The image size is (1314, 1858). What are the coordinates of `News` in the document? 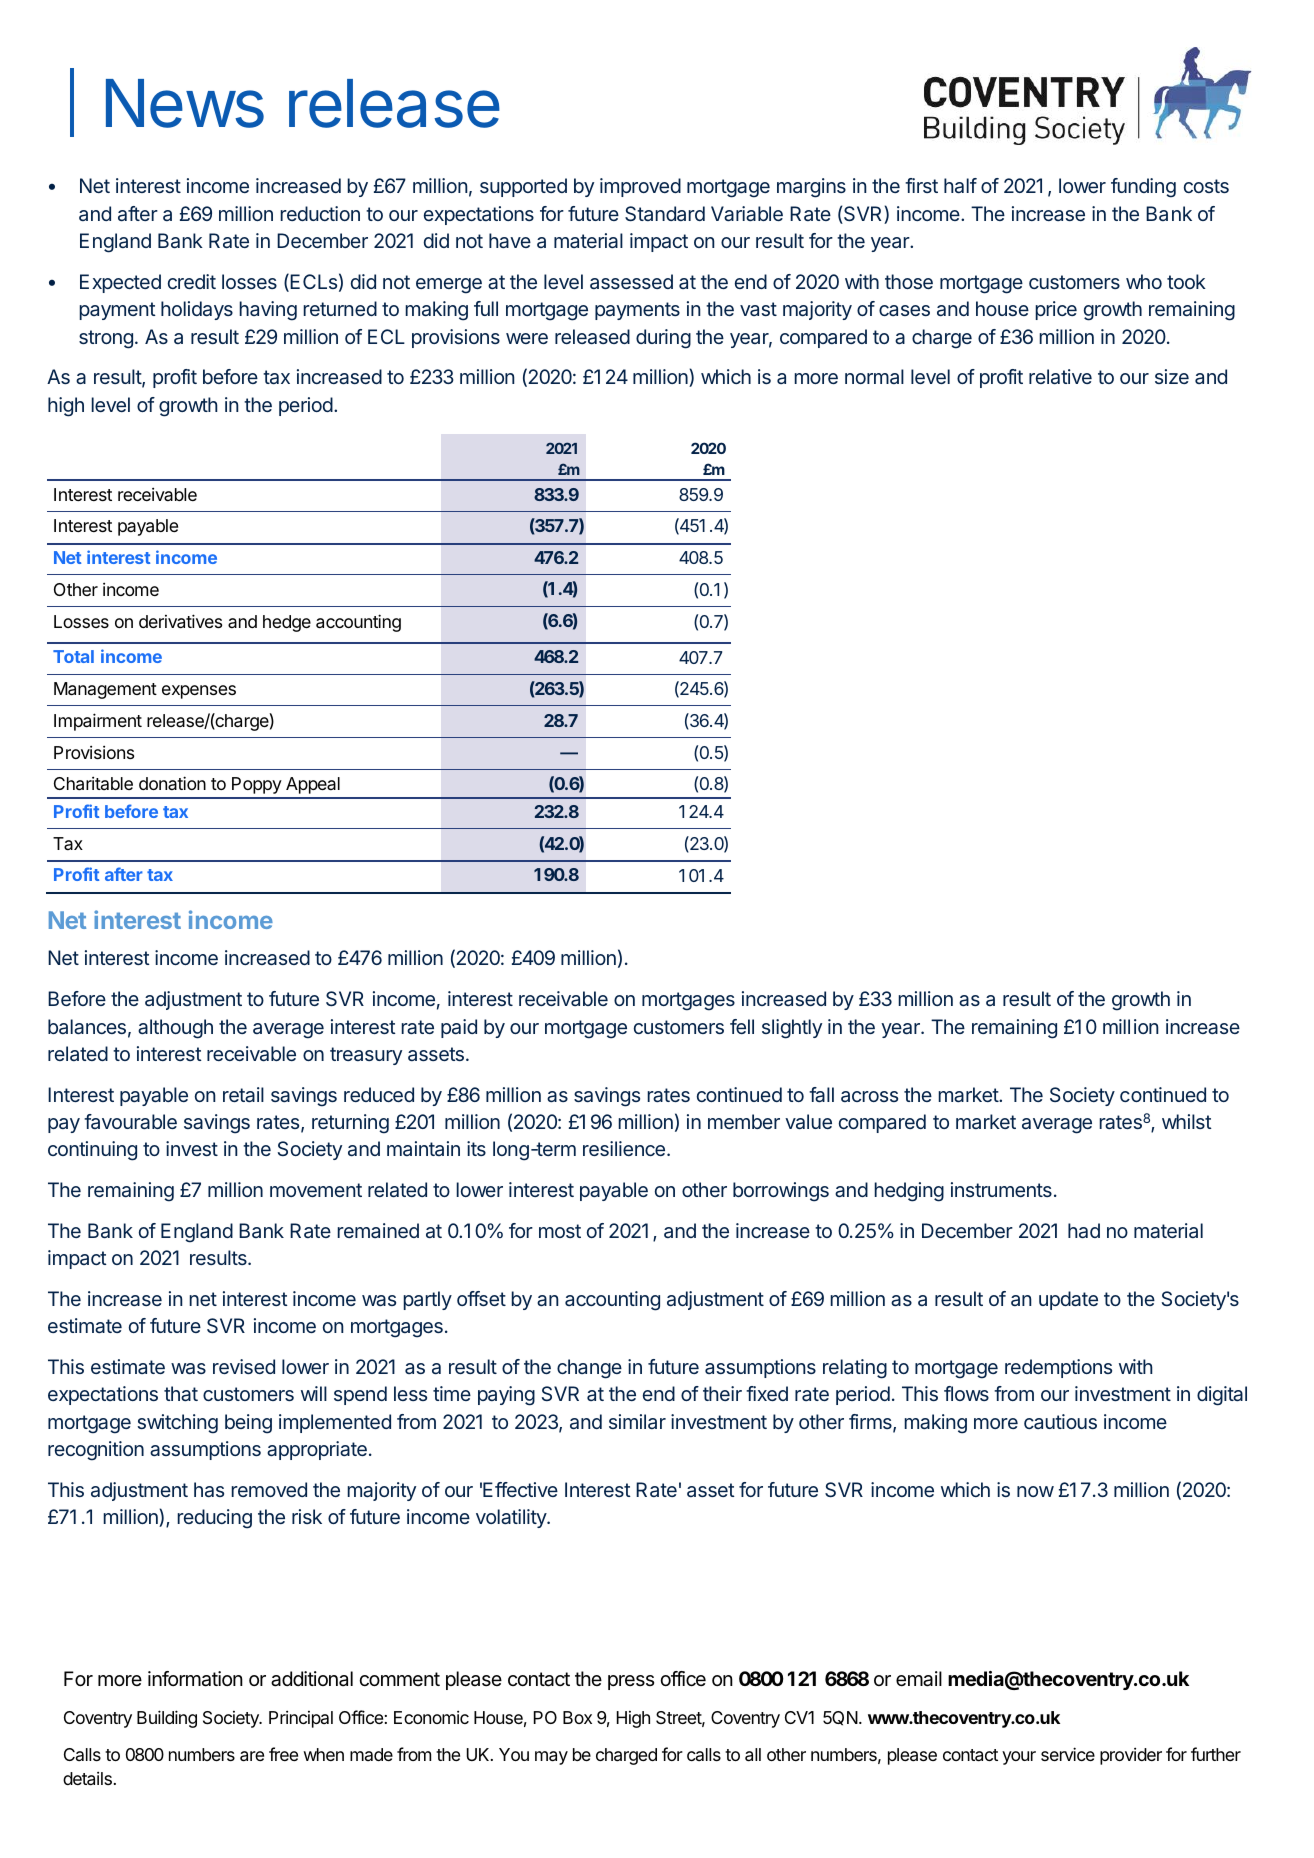 It's located at (185, 103).
